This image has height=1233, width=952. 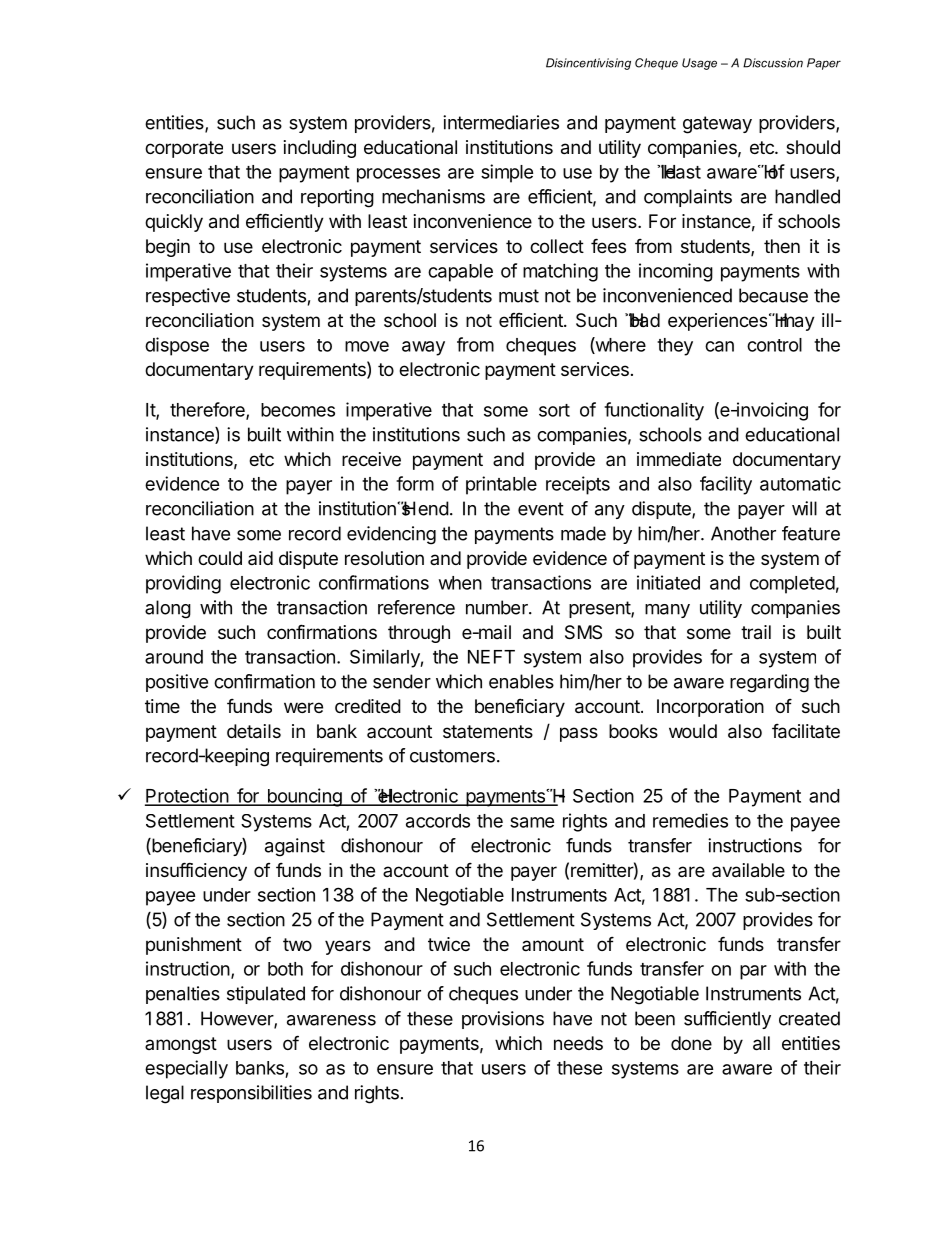 What do you see at coordinates (503, 1020) in the image?
I see `provisions` at bounding box center [503, 1020].
